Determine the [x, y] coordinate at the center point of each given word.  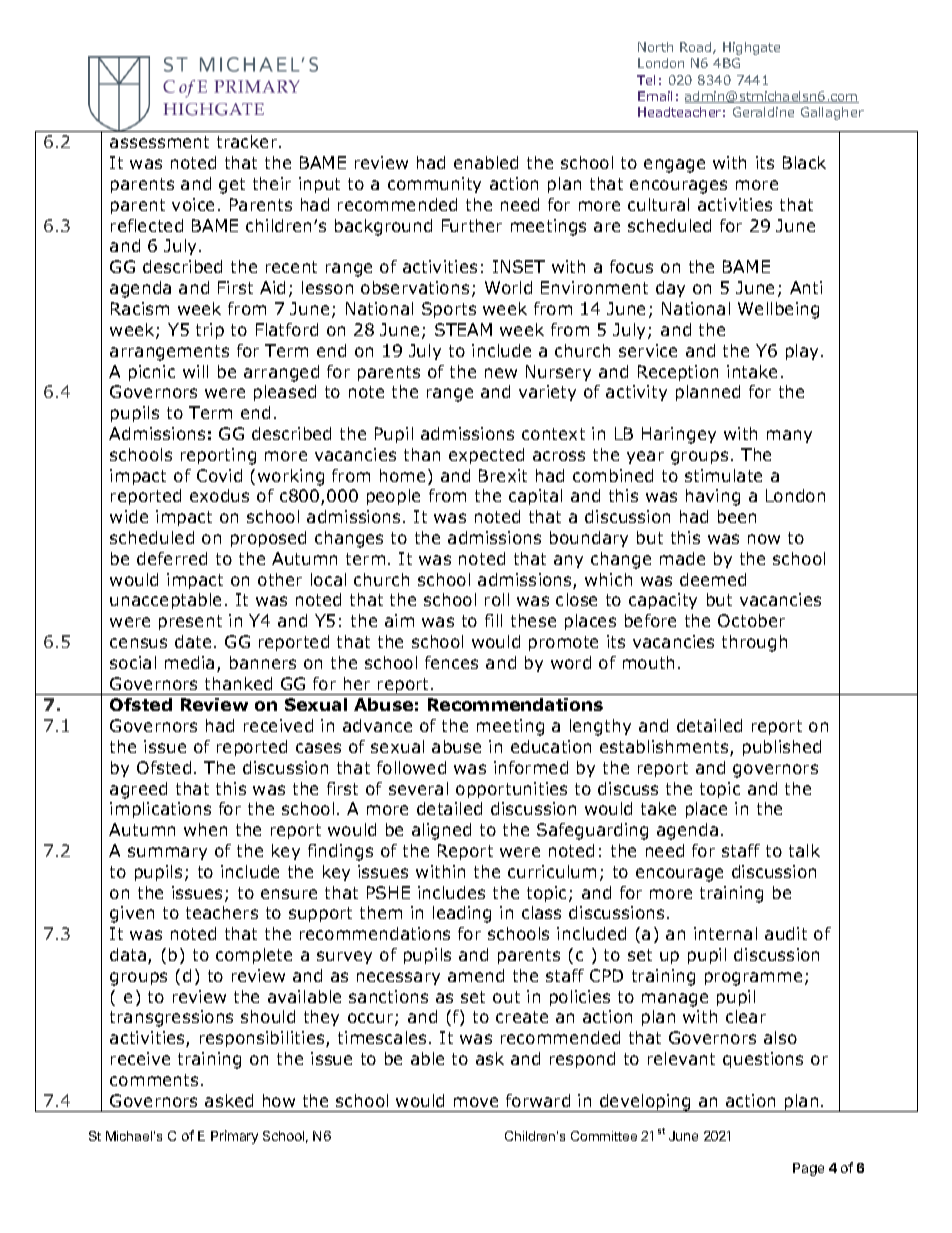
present [190, 622]
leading [462, 914]
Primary [234, 1137]
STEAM [463, 329]
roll [497, 599]
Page [808, 1169]
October [751, 620]
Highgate [751, 48]
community [434, 185]
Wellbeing [778, 310]
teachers [222, 912]
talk [804, 850]
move [476, 1102]
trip [210, 331]
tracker [248, 141]
